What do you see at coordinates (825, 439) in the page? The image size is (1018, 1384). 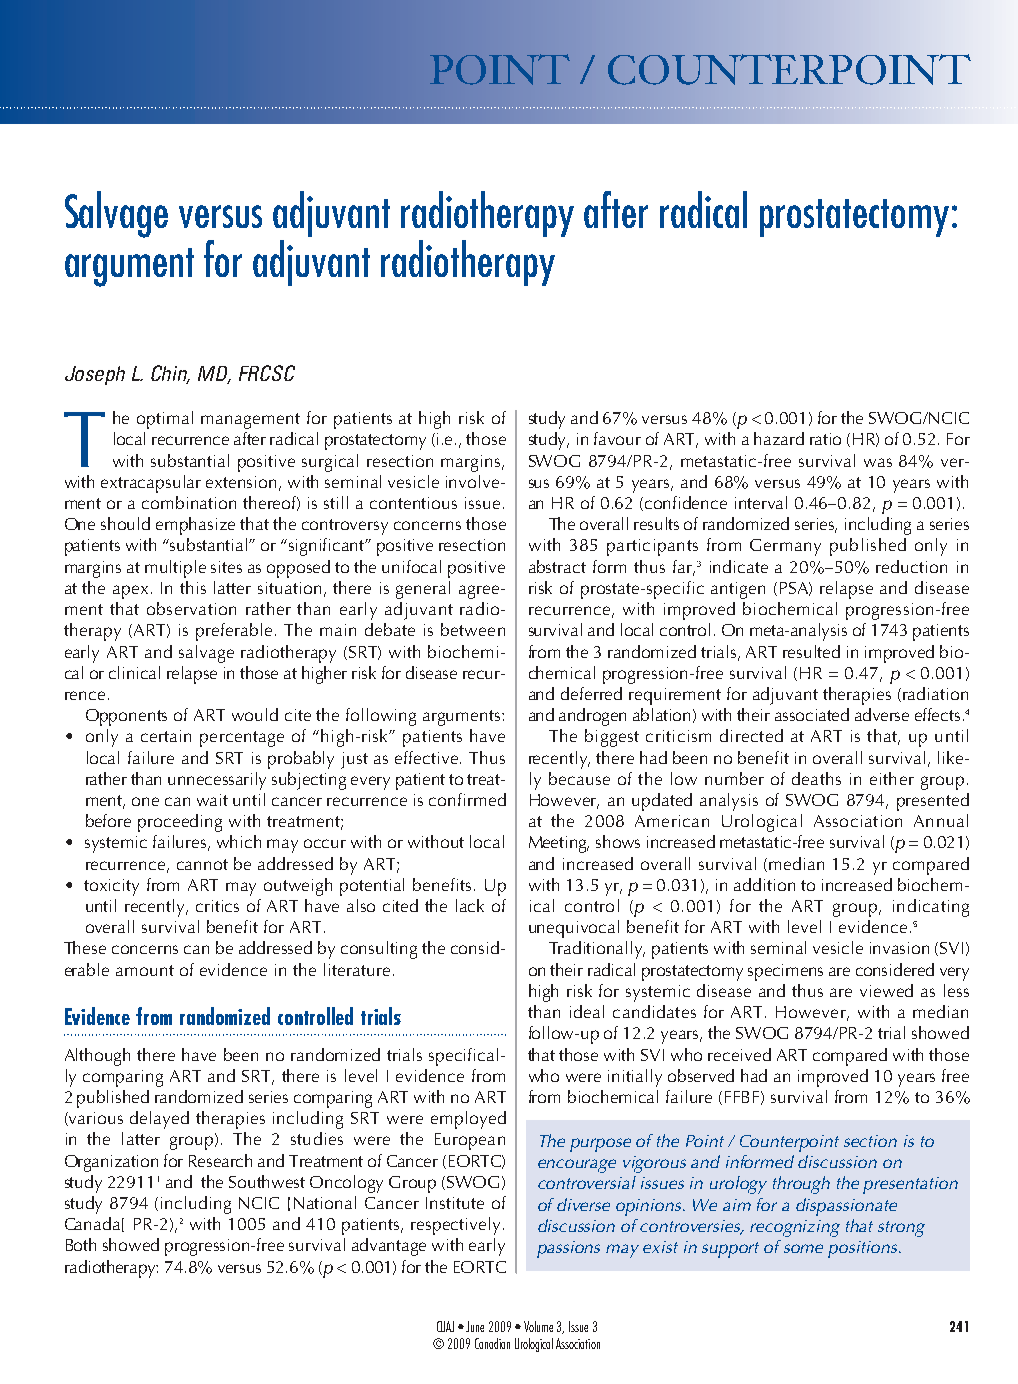 I see `ratio` at bounding box center [825, 439].
